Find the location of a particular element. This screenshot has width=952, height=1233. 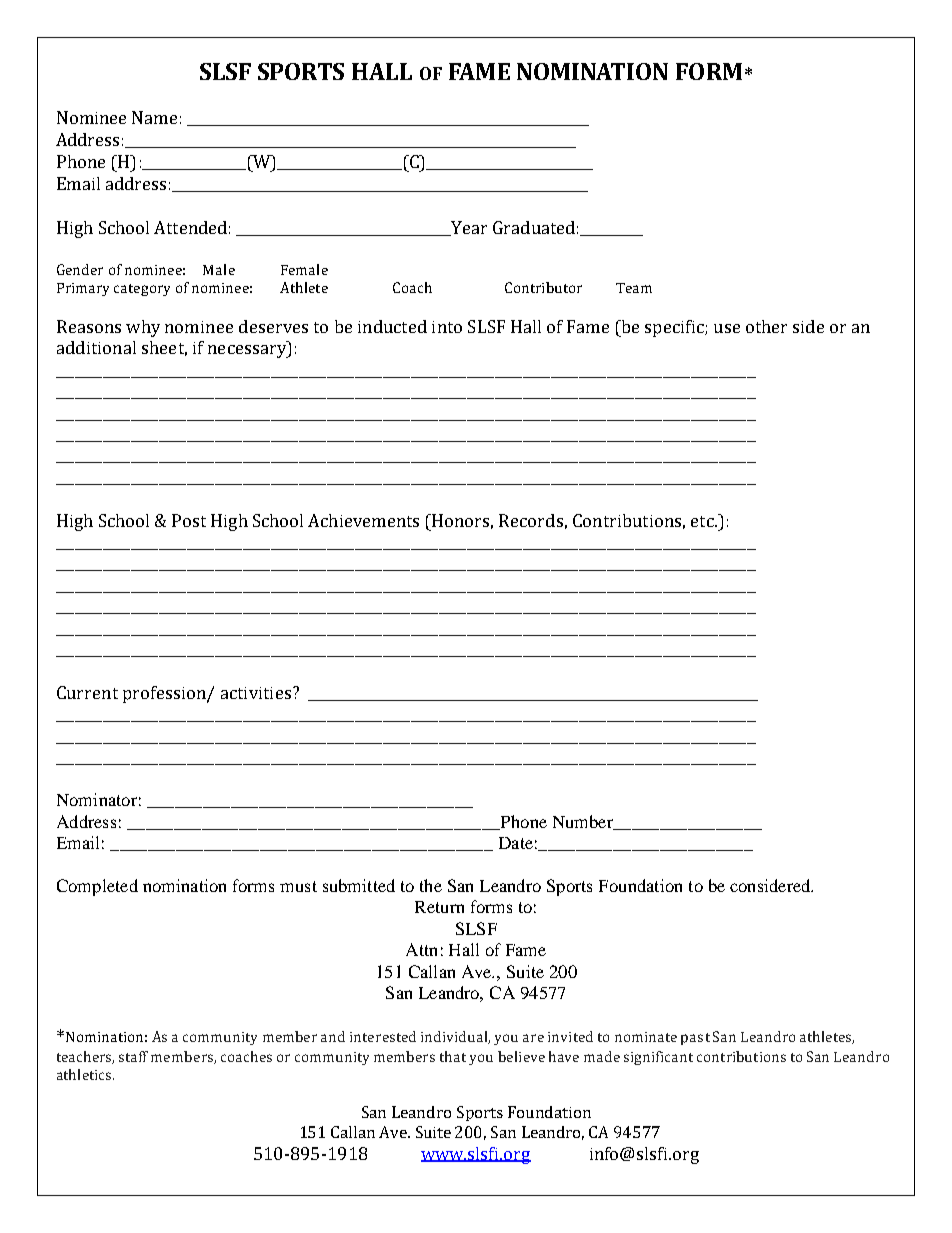

staff is located at coordinates (133, 1056).
